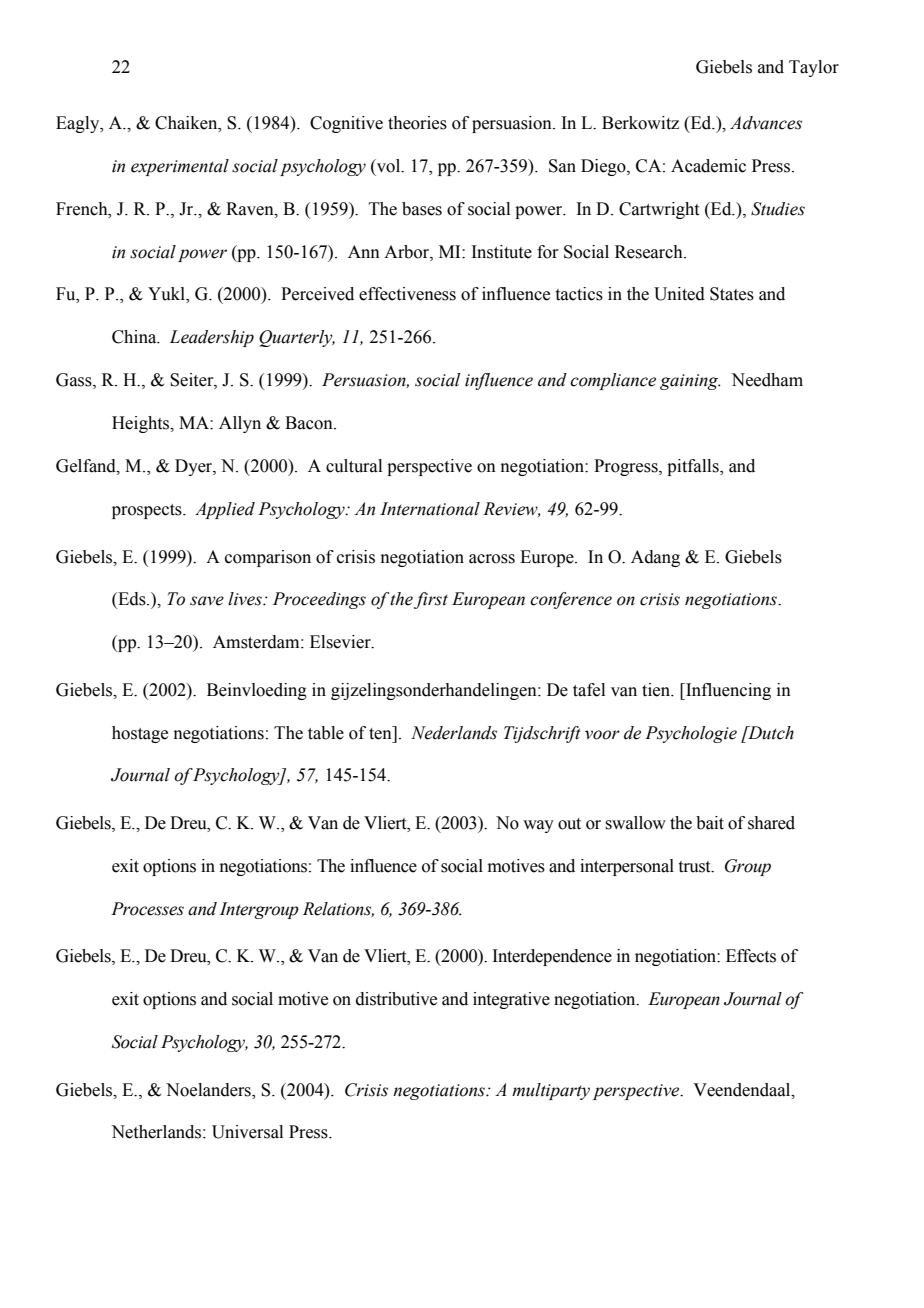 This document has height=1308, width=924. Describe the element at coordinates (691, 734) in the document. I see `Psychologie` at that location.
